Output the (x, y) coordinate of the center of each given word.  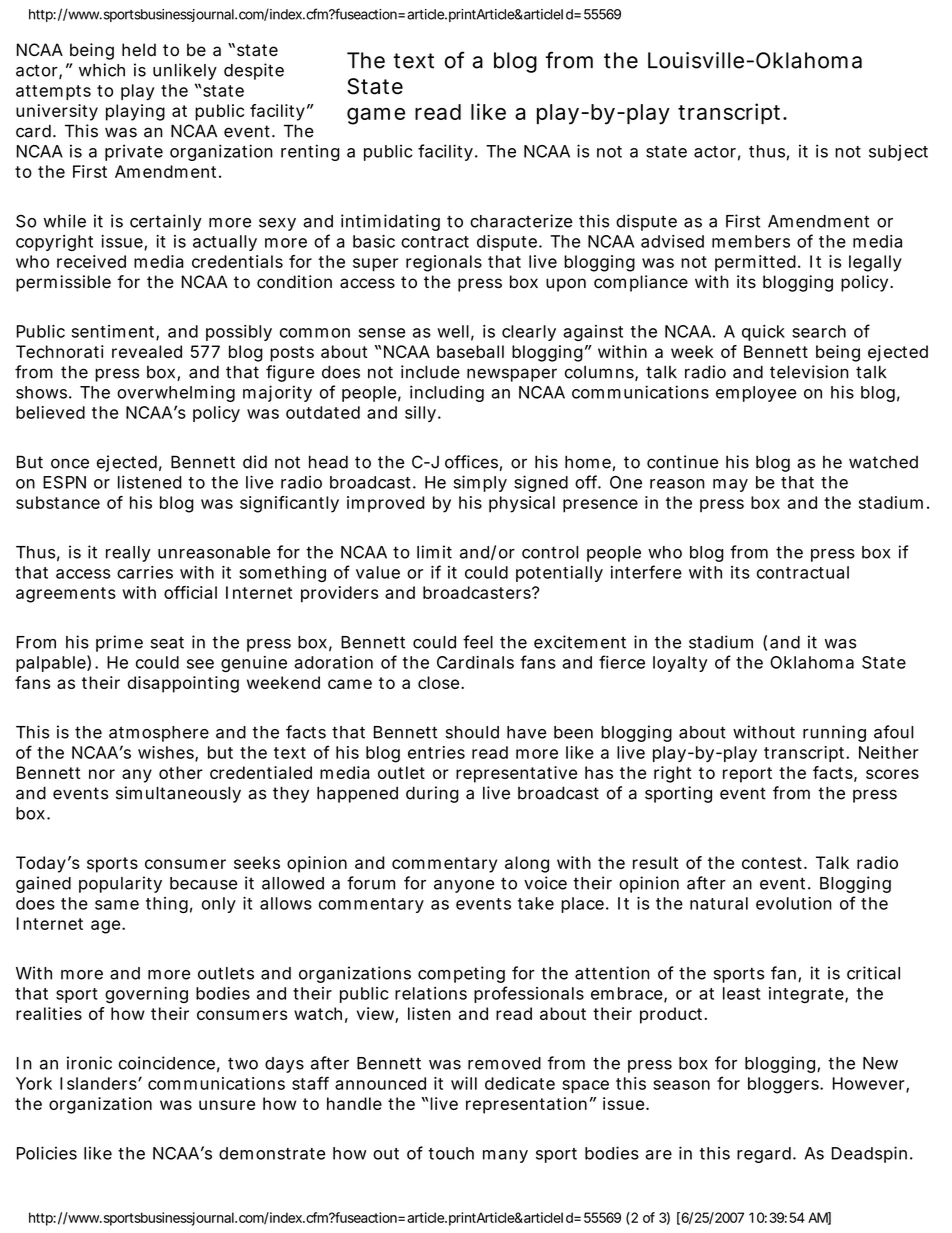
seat (167, 643)
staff (310, 1083)
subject (898, 152)
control (550, 552)
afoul (894, 732)
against (593, 333)
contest (772, 863)
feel (478, 642)
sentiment (113, 331)
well (453, 331)
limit (434, 552)
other (181, 772)
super (375, 265)
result (655, 862)
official (190, 592)
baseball (470, 351)
